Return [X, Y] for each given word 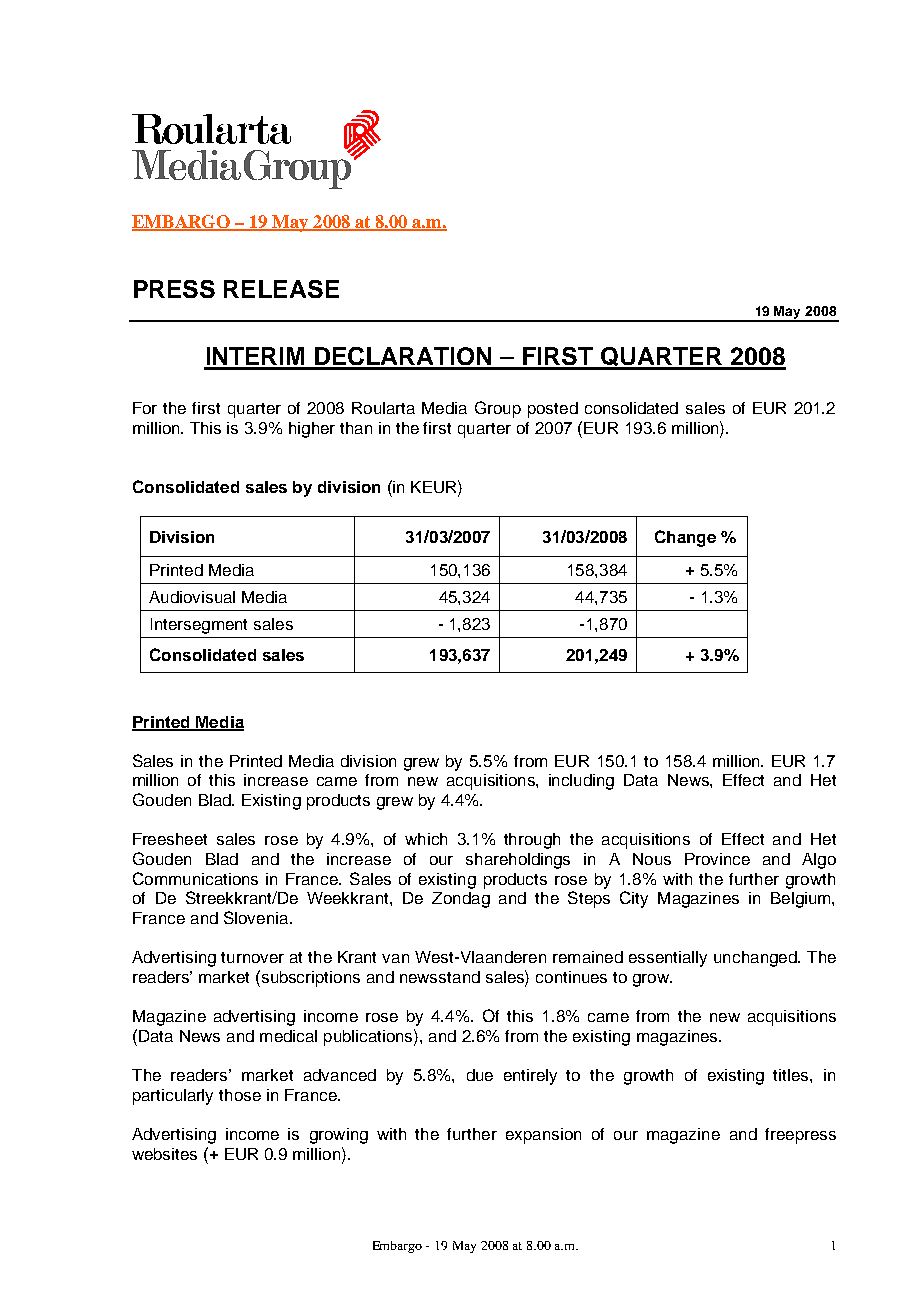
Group [498, 409]
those [240, 1095]
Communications [195, 878]
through [532, 841]
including [581, 782]
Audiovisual [192, 597]
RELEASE [281, 289]
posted [553, 410]
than [356, 428]
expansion [543, 1136]
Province [717, 859]
